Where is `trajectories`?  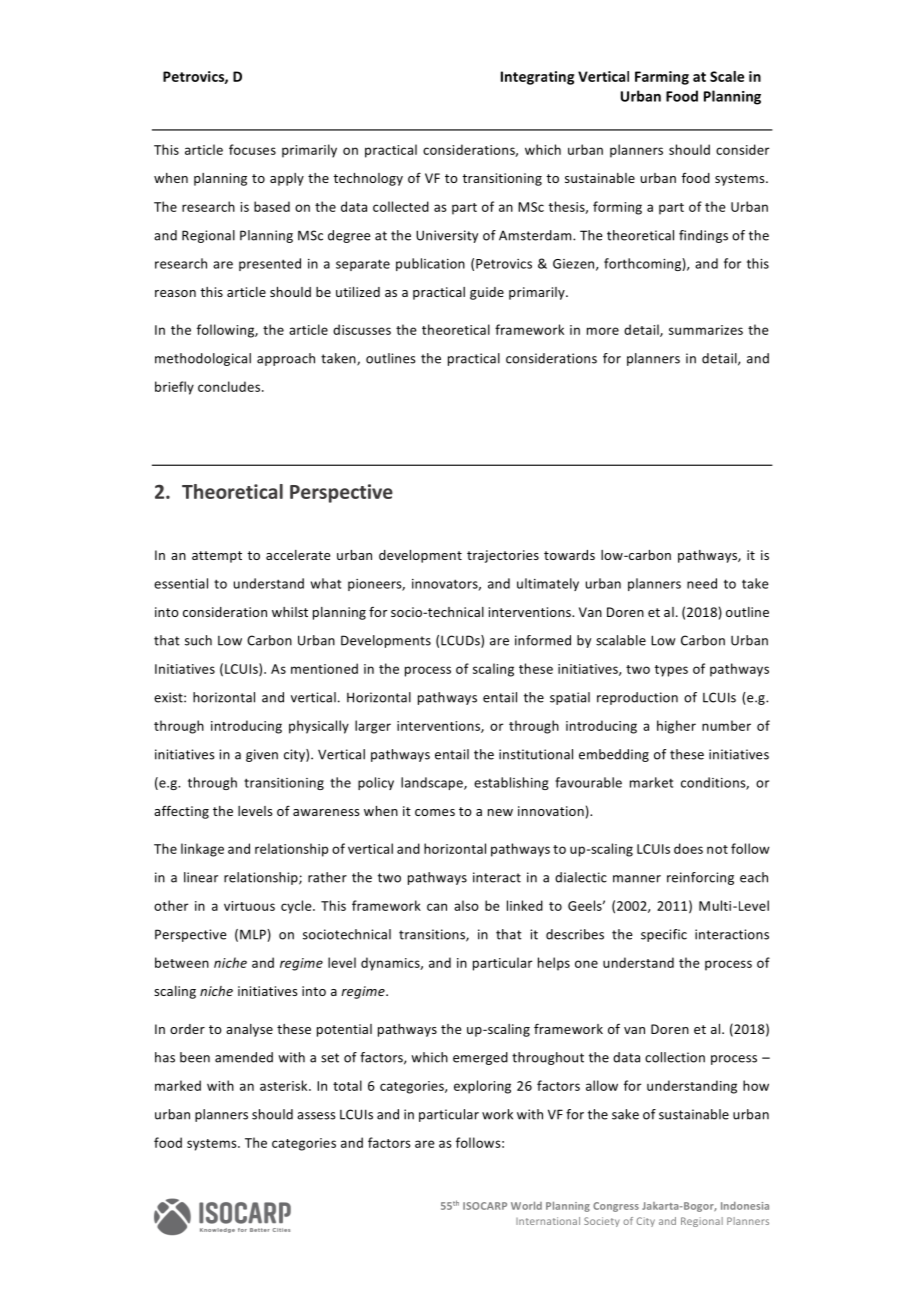
trajectories is located at coordinates (503, 556).
